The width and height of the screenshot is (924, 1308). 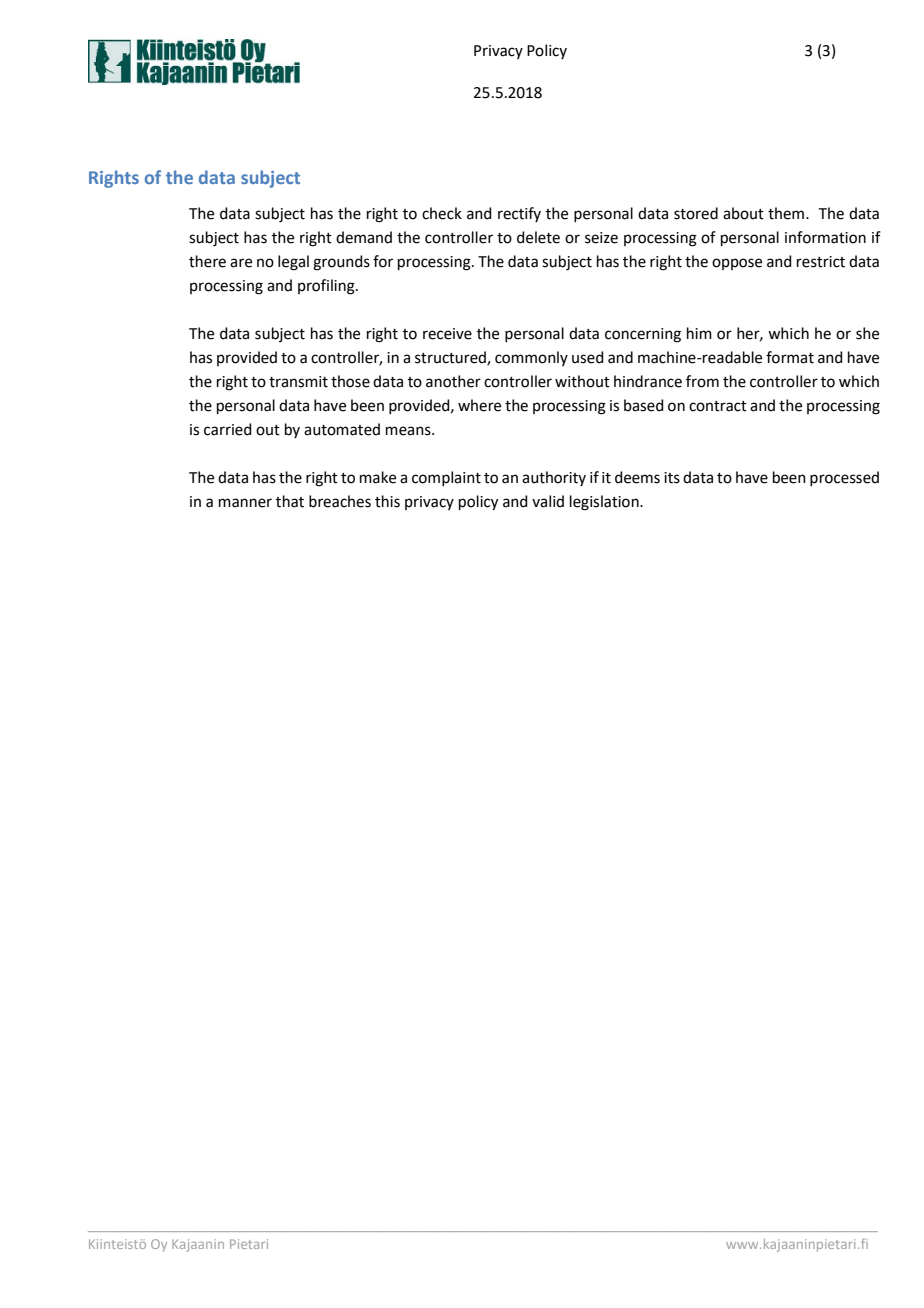 I want to click on transmit, so click(x=298, y=382).
